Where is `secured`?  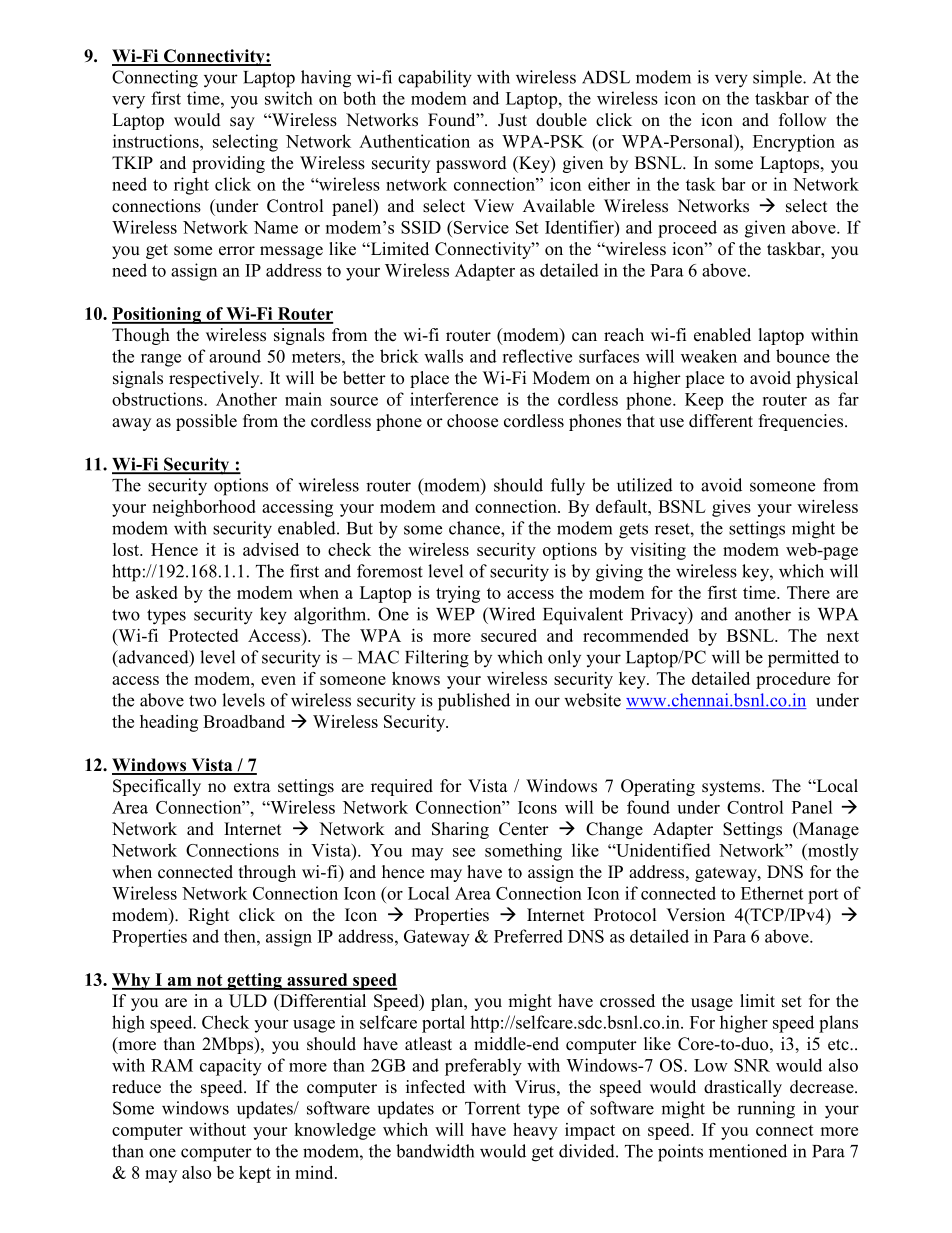 secured is located at coordinates (509, 635).
